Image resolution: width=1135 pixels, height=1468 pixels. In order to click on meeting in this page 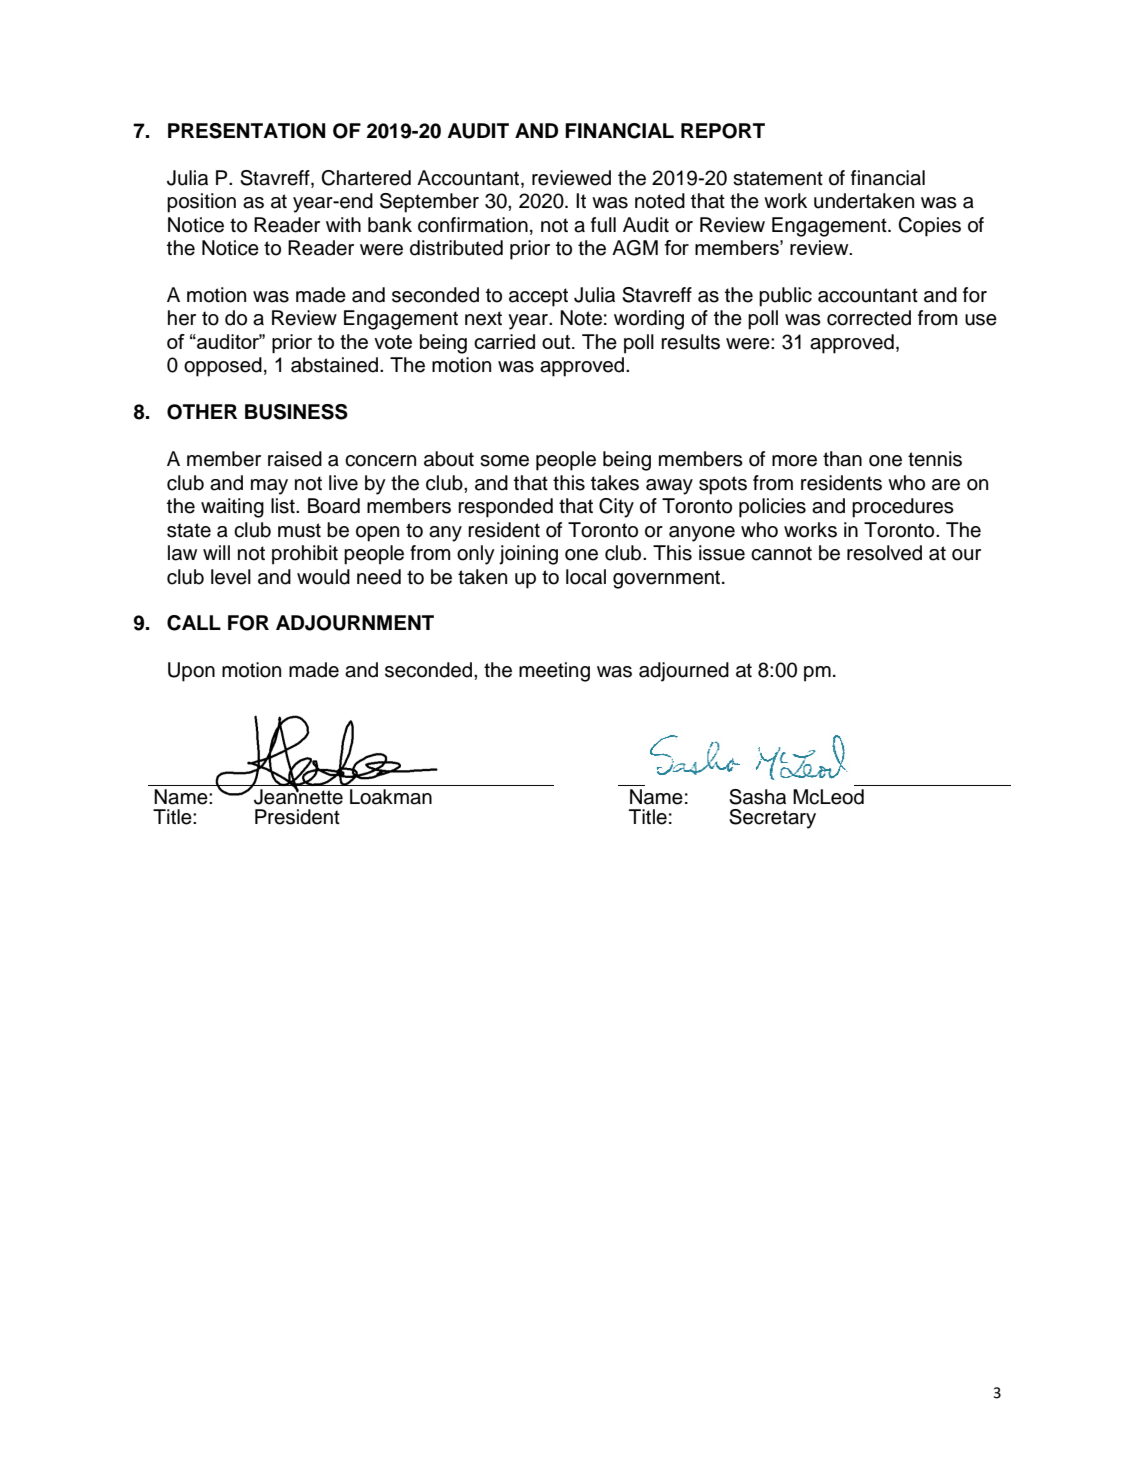, I will do `click(554, 672)`.
